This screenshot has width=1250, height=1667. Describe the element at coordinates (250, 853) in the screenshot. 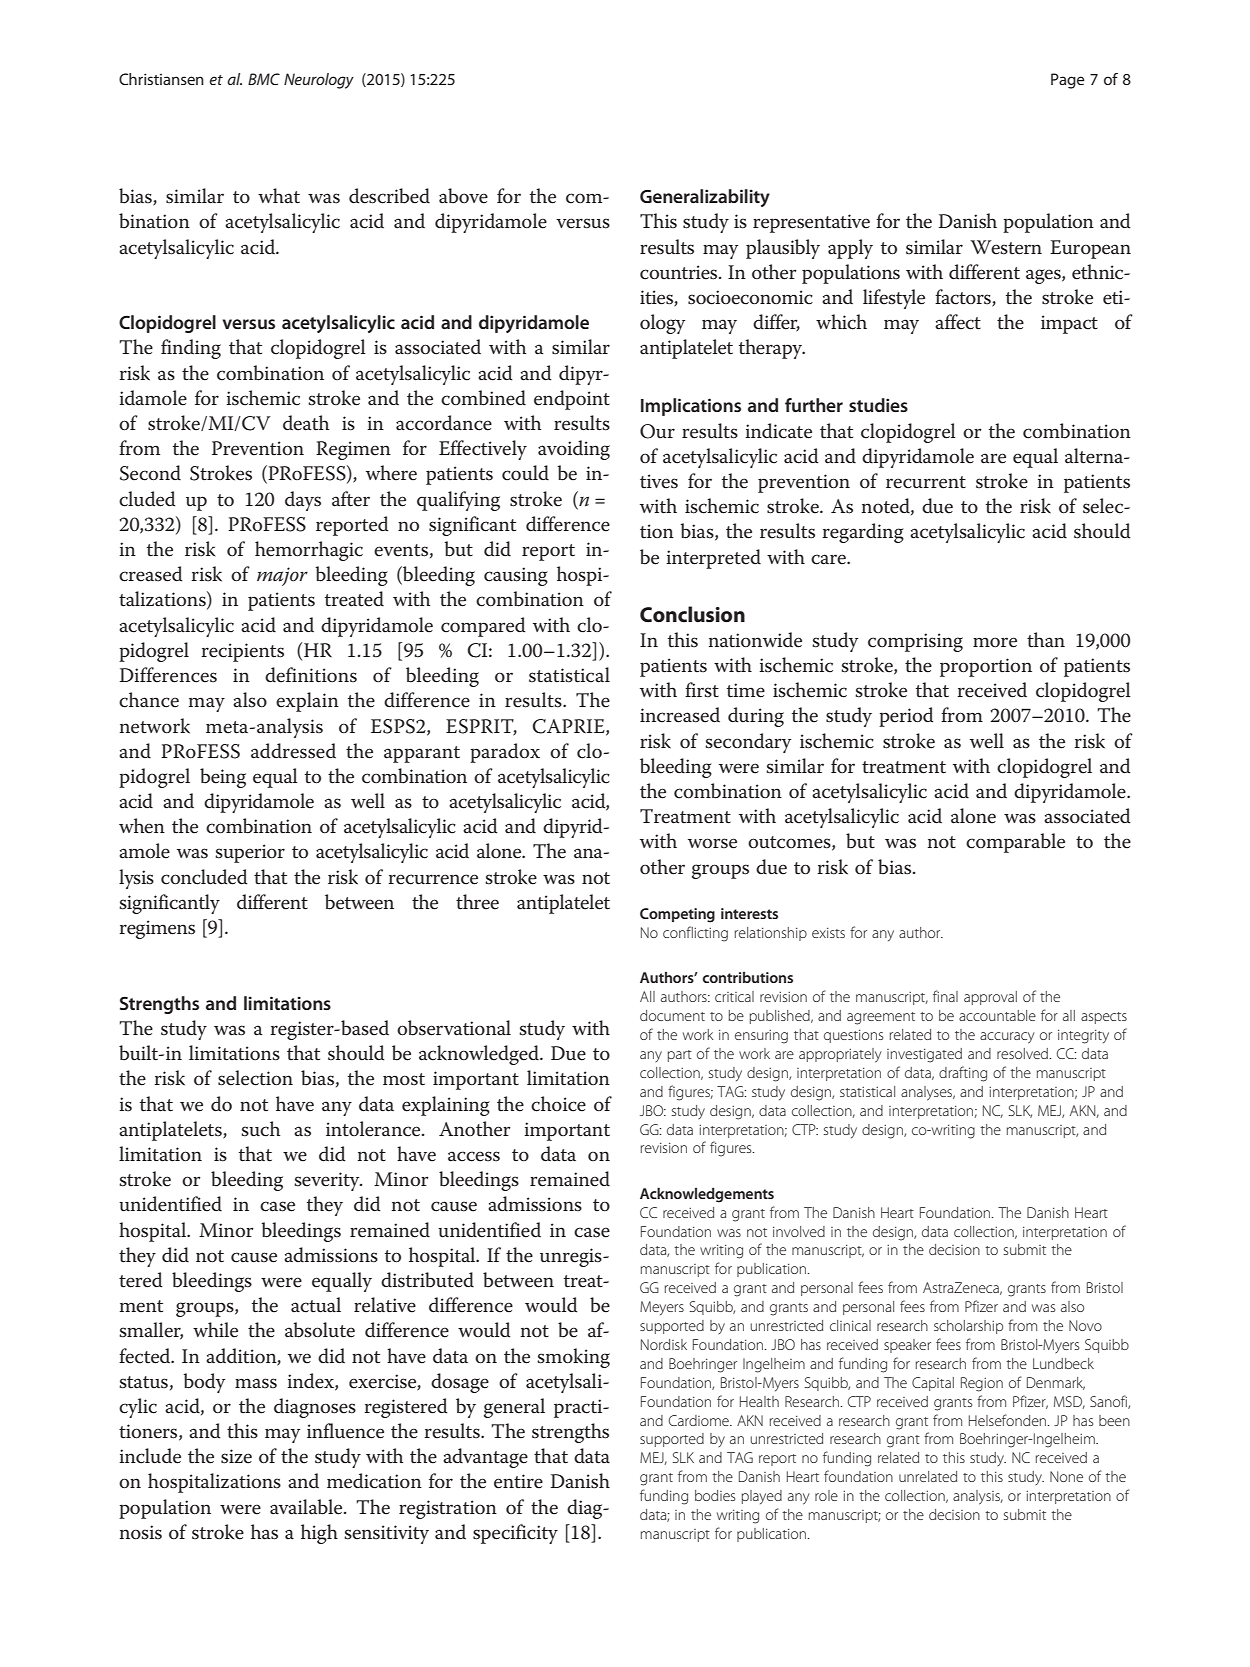

I see `superior` at that location.
